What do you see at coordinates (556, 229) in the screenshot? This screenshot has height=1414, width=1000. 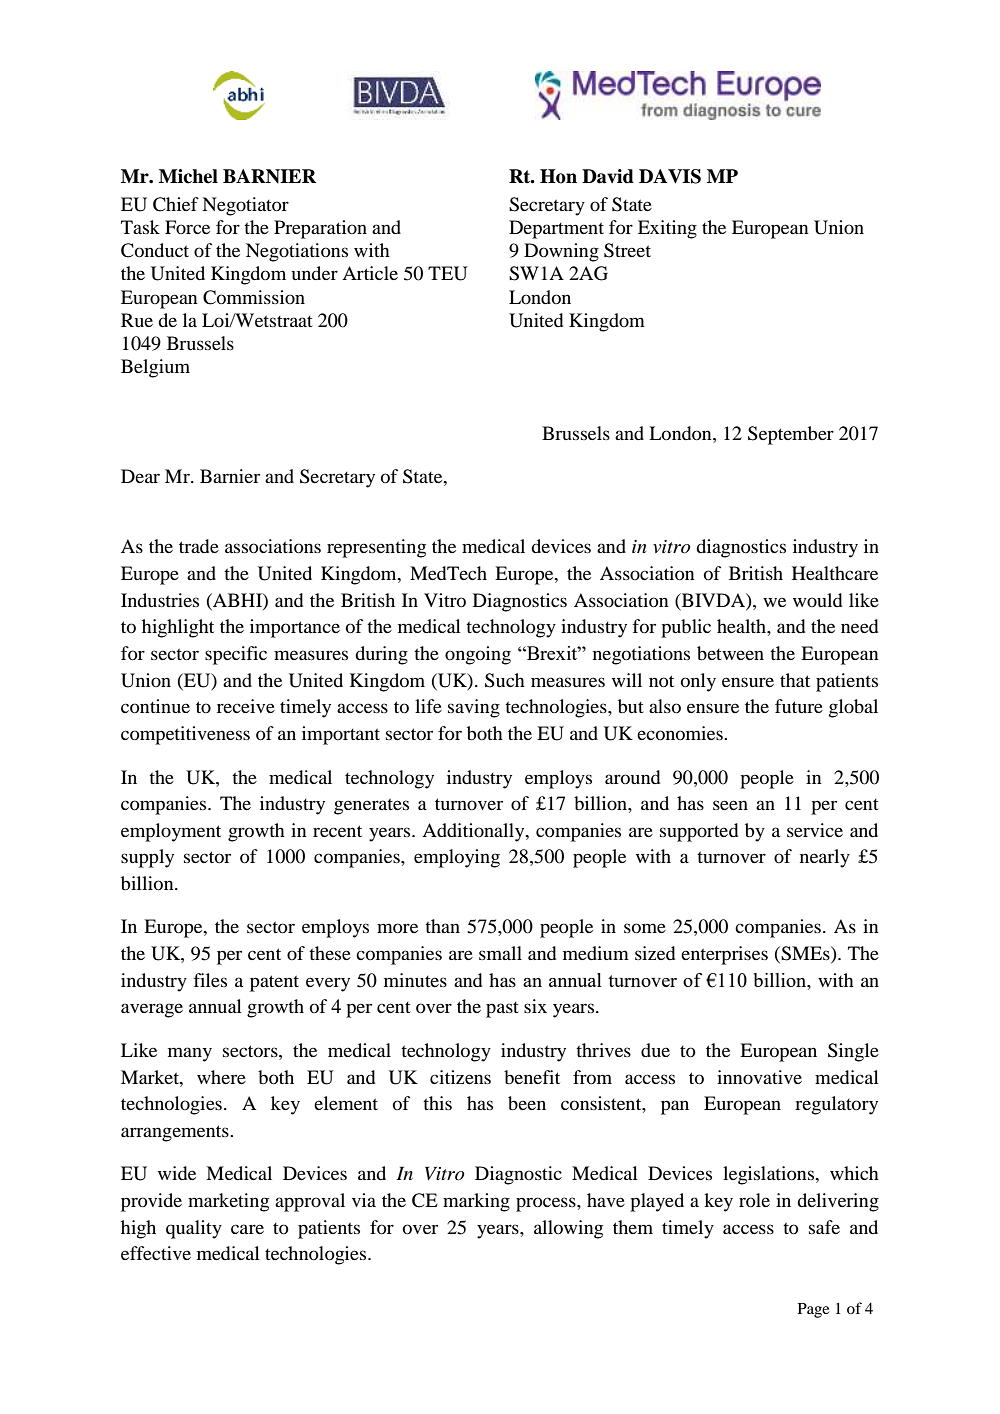 I see `Department` at bounding box center [556, 229].
